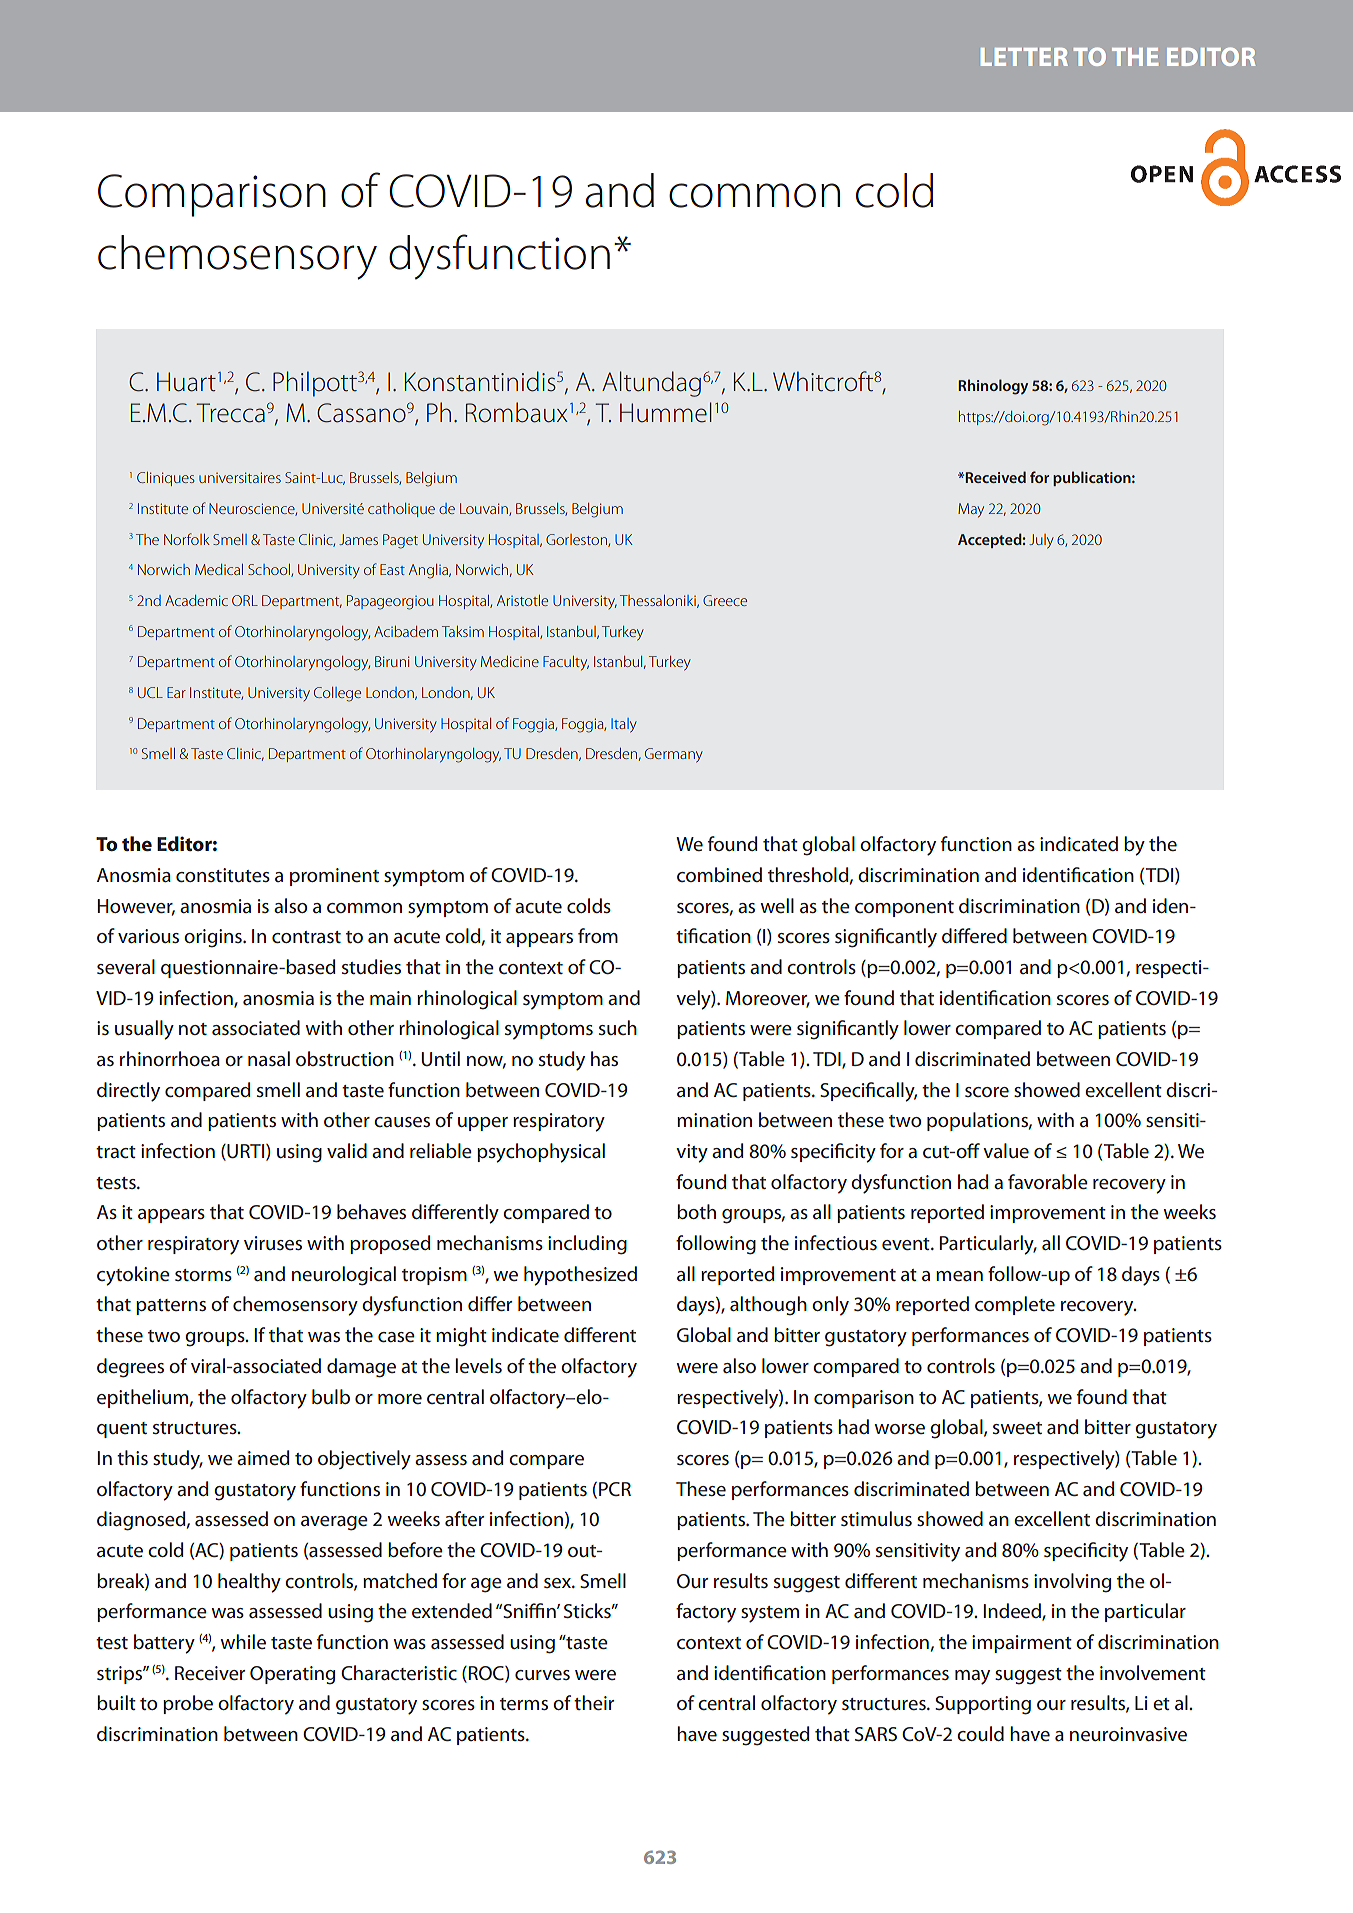 The width and height of the document is (1353, 1913). I want to click on Italy, so click(624, 725).
